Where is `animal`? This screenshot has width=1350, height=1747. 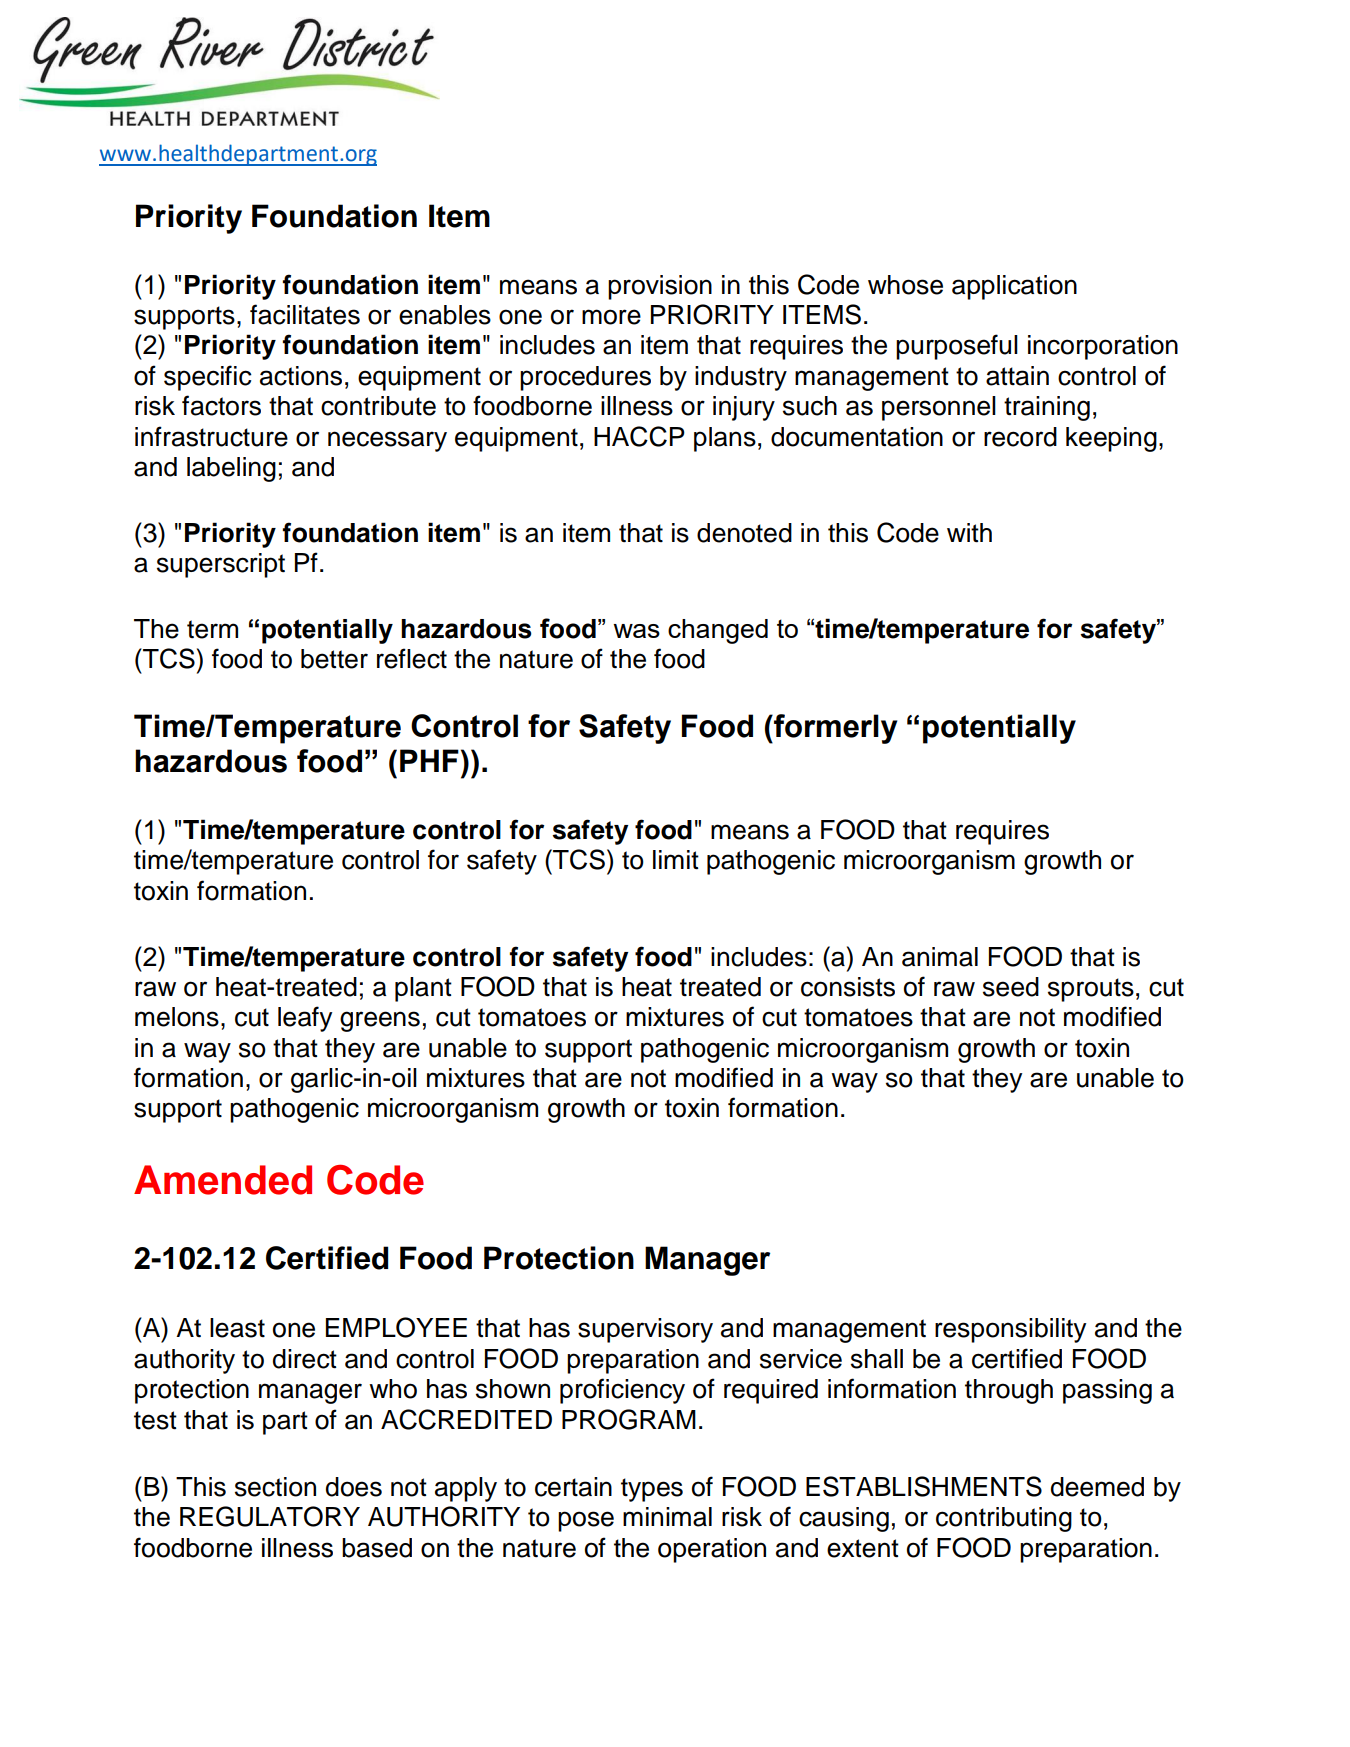
animal is located at coordinates (940, 957).
